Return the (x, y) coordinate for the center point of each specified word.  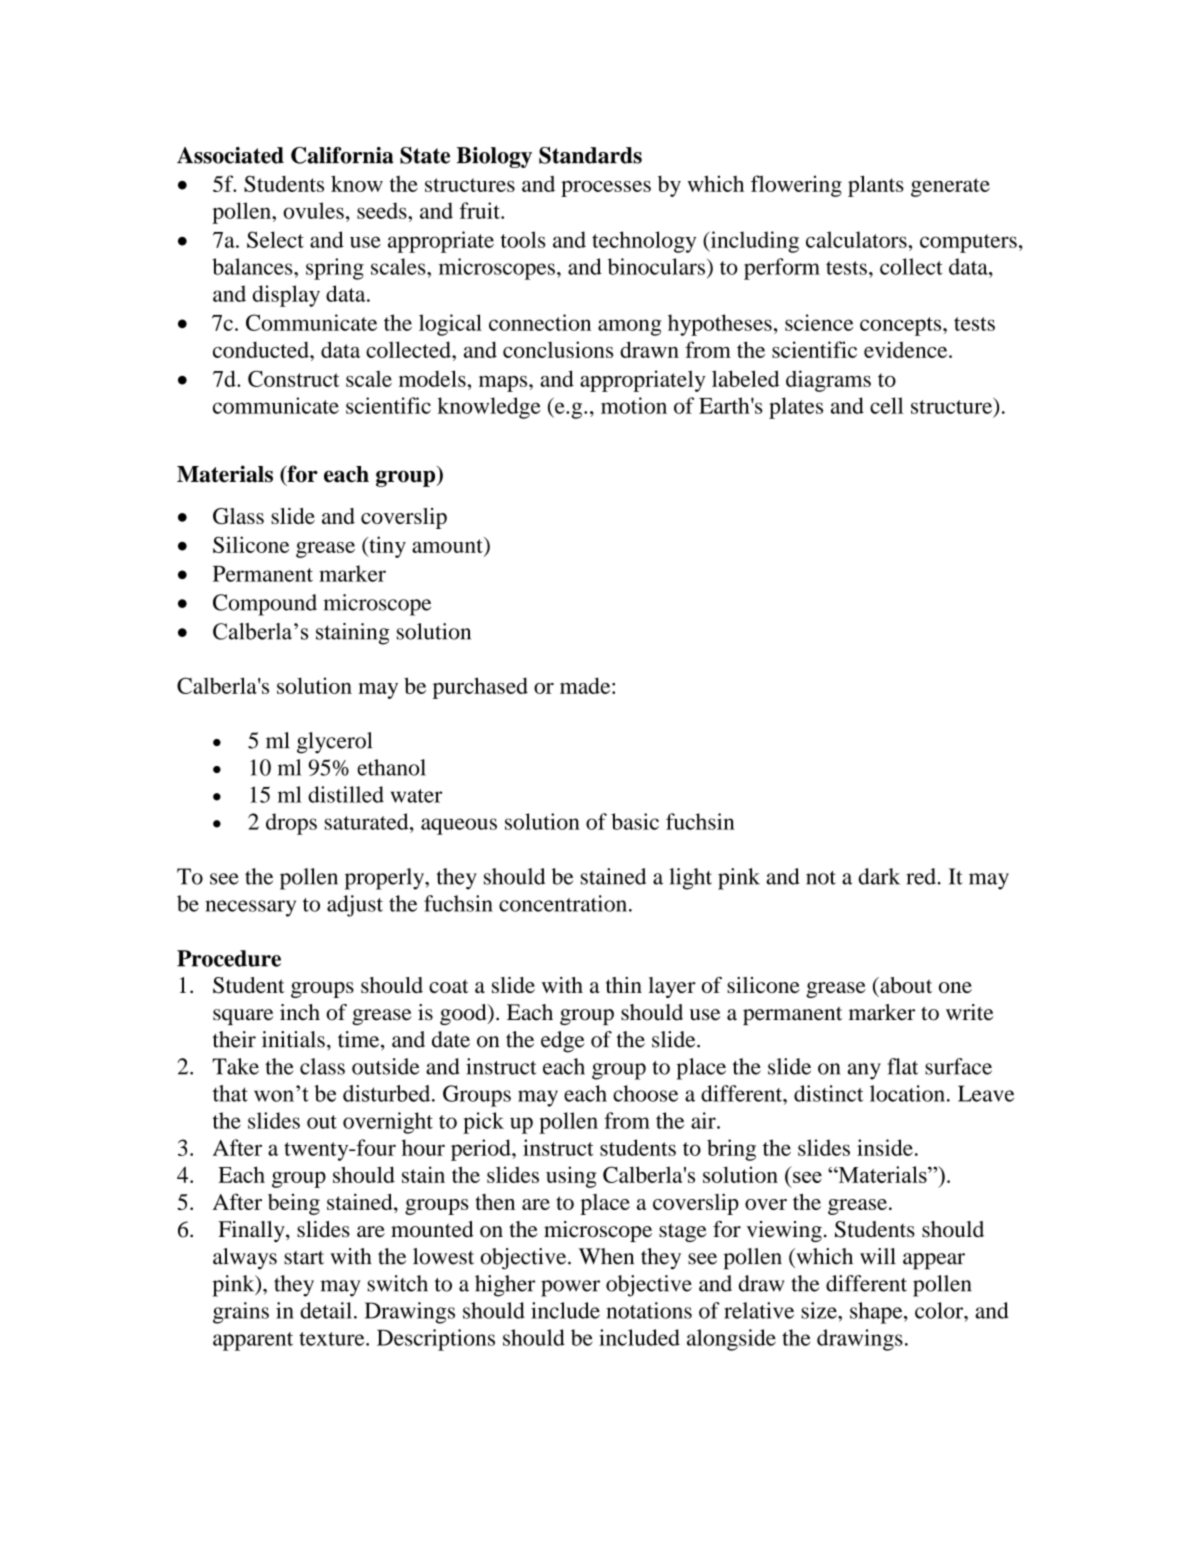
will (878, 1256)
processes (606, 189)
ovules (313, 210)
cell (886, 405)
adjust (355, 906)
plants (876, 186)
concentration (563, 903)
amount (448, 545)
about (905, 985)
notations (649, 1310)
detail (326, 1310)
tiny (386, 547)
